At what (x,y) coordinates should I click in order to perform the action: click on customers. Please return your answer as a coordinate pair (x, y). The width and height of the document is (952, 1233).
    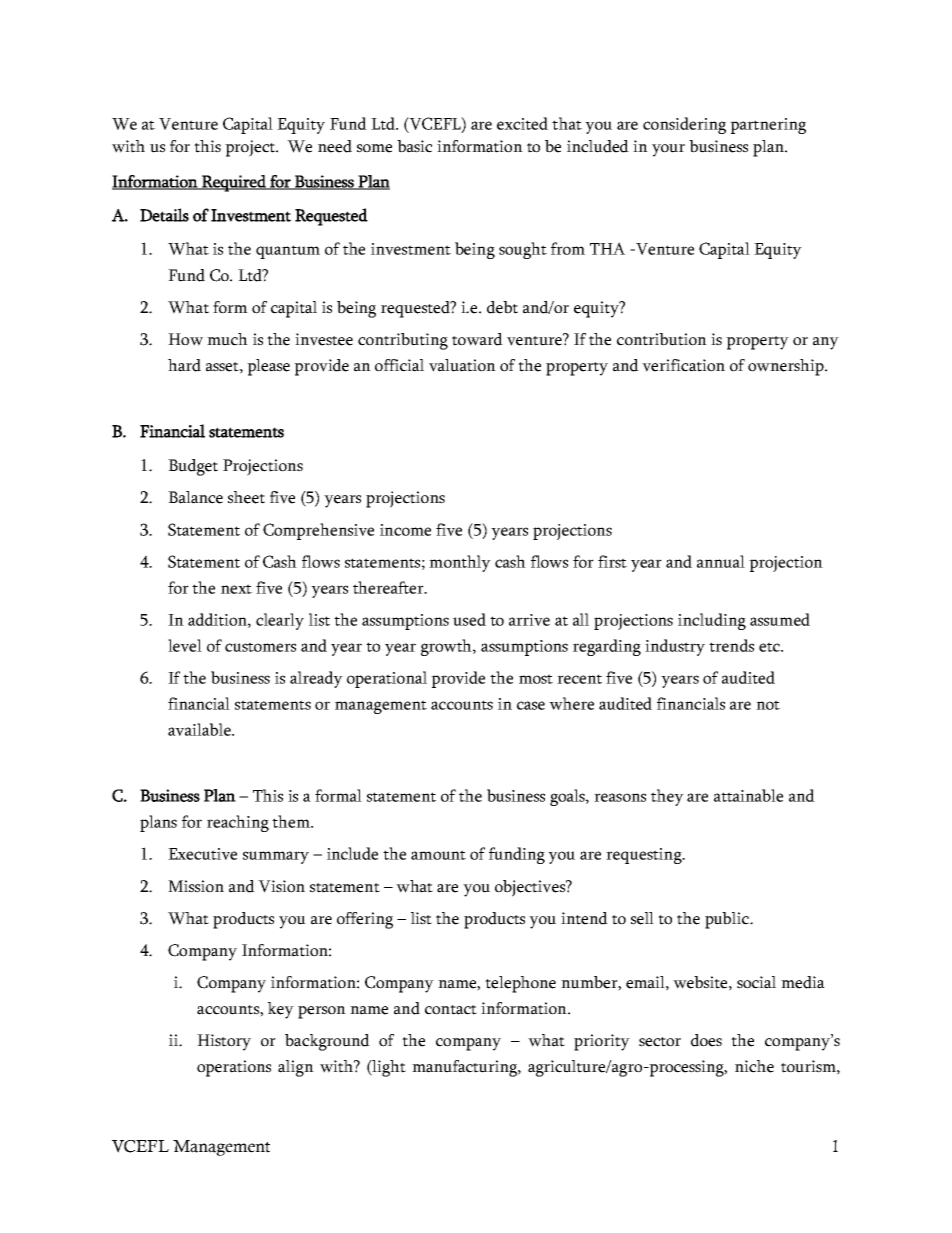
    Looking at the image, I should click on (260, 647).
